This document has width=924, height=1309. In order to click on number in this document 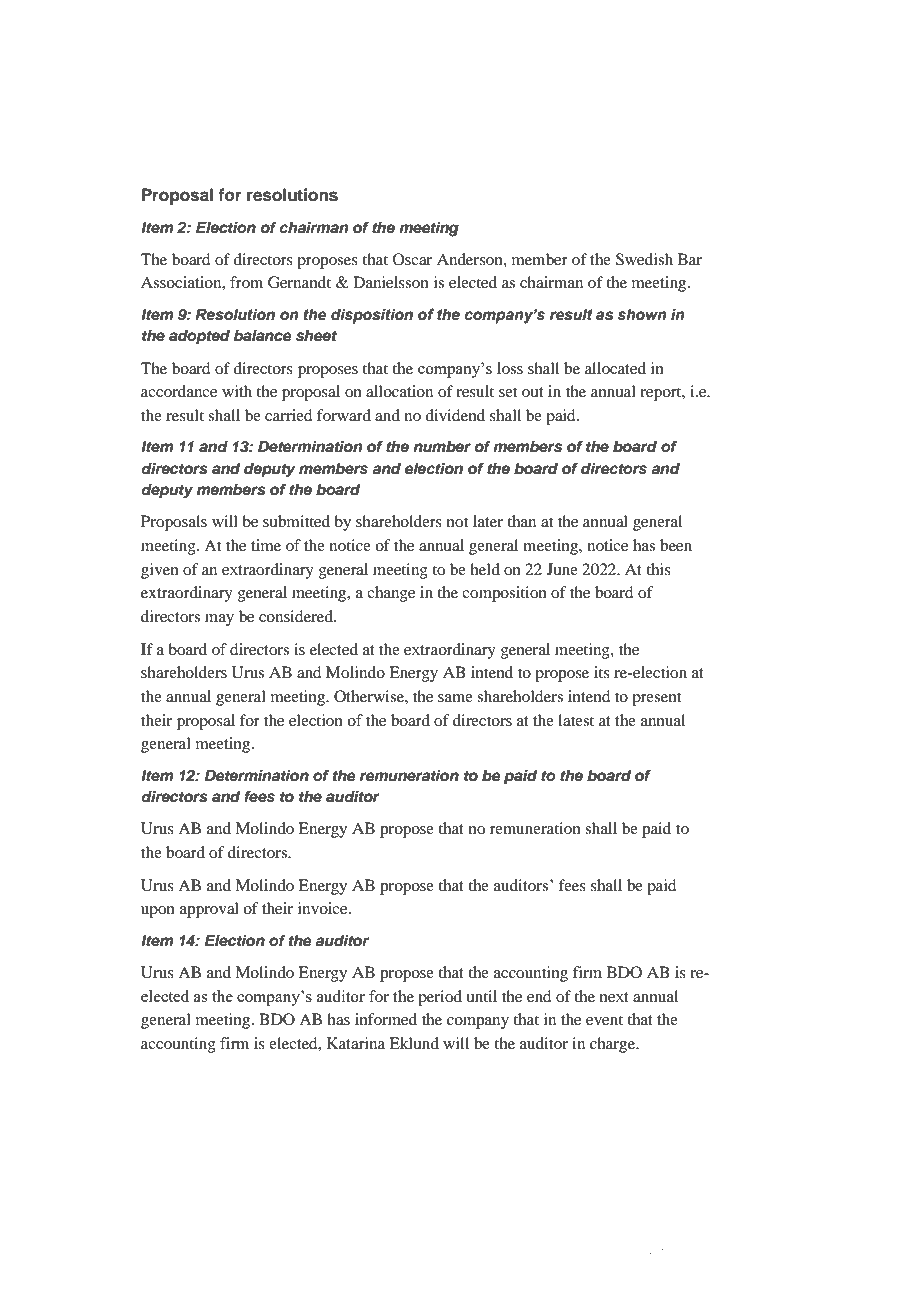, I will do `click(442, 447)`.
